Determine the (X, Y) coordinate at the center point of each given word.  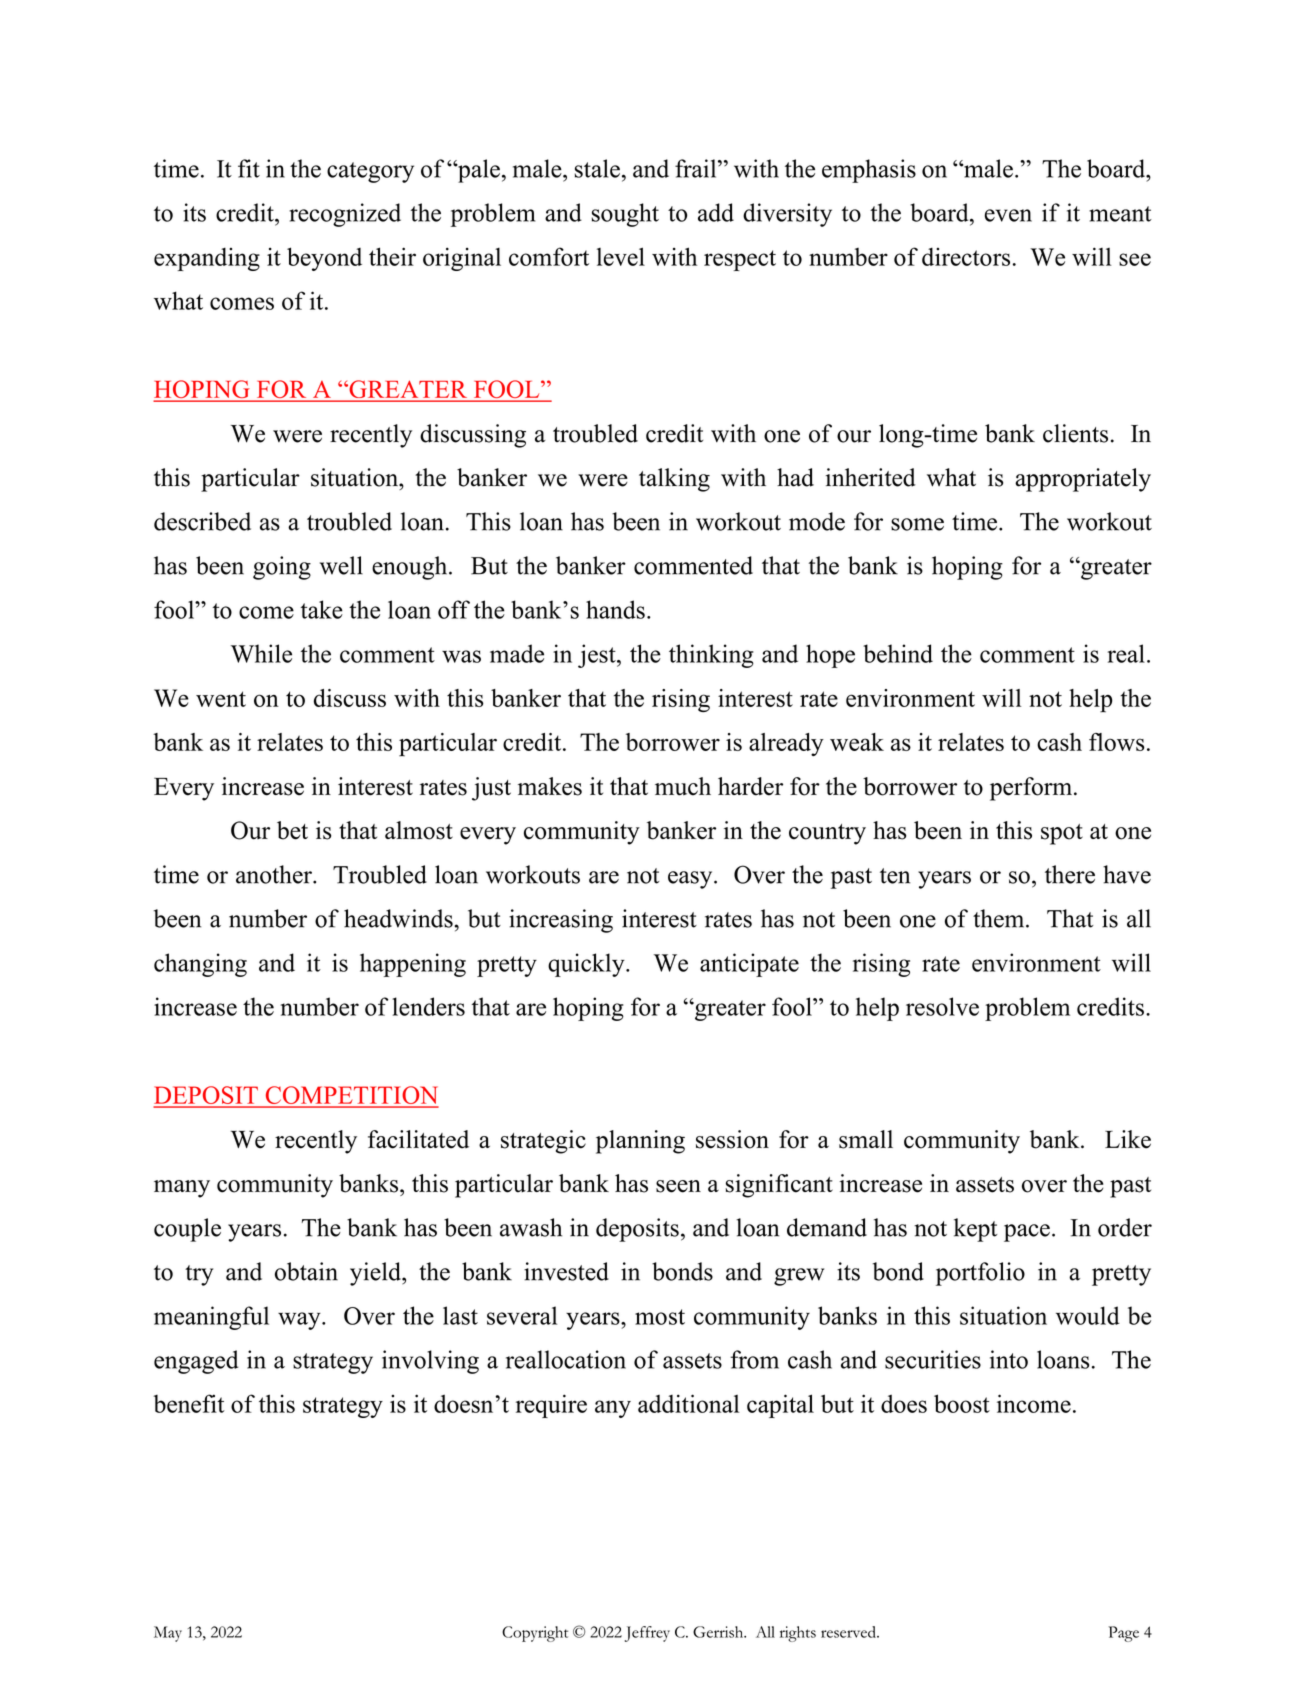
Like (1128, 1139)
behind (898, 653)
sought (625, 215)
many (182, 1189)
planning (640, 1142)
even (1008, 215)
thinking (711, 656)
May (168, 1634)
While (261, 653)
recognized (345, 215)
